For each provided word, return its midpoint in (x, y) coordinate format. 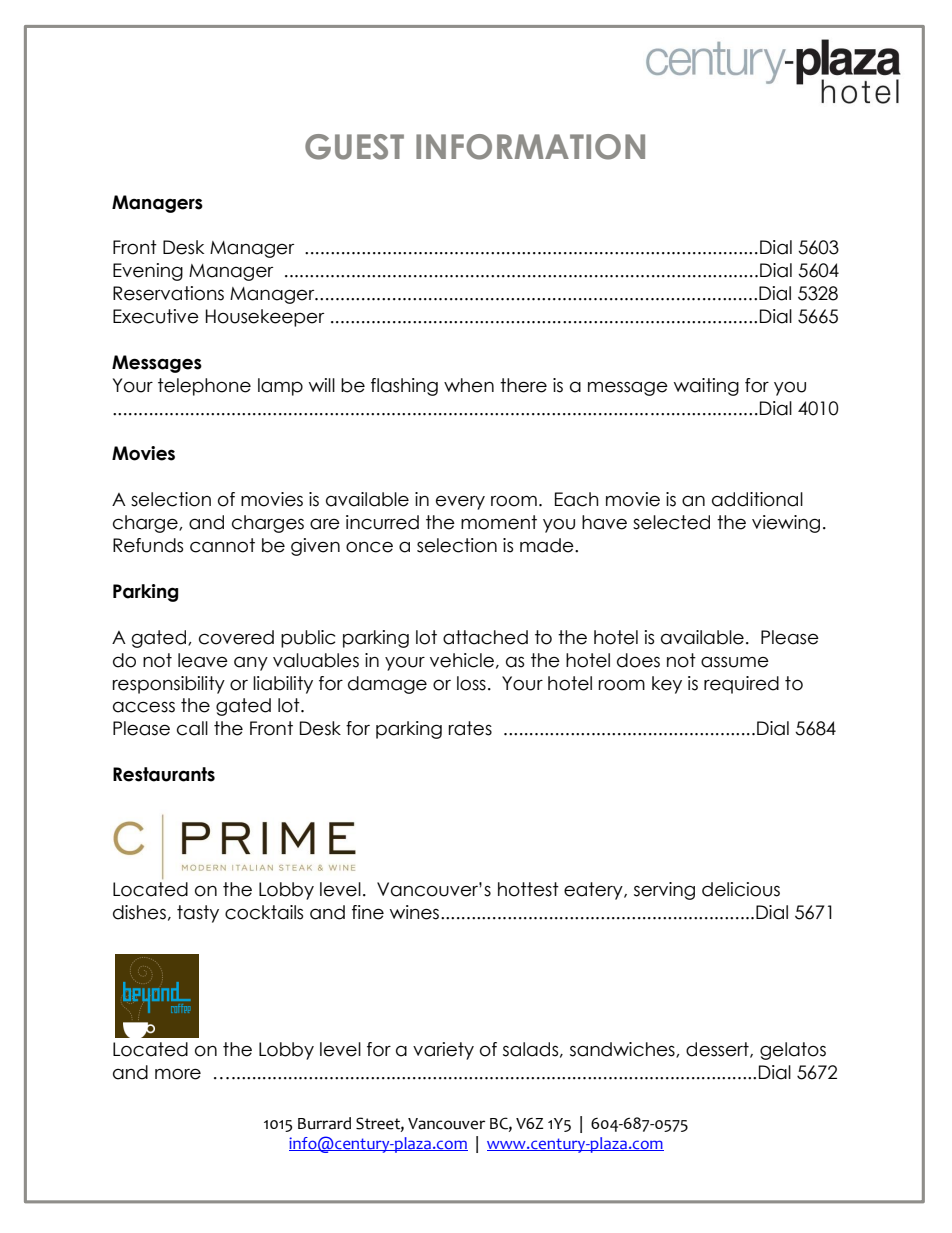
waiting (706, 387)
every (460, 502)
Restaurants (164, 774)
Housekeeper (265, 318)
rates (470, 728)
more (178, 1074)
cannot (222, 545)
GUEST (354, 147)
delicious (741, 889)
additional (757, 499)
